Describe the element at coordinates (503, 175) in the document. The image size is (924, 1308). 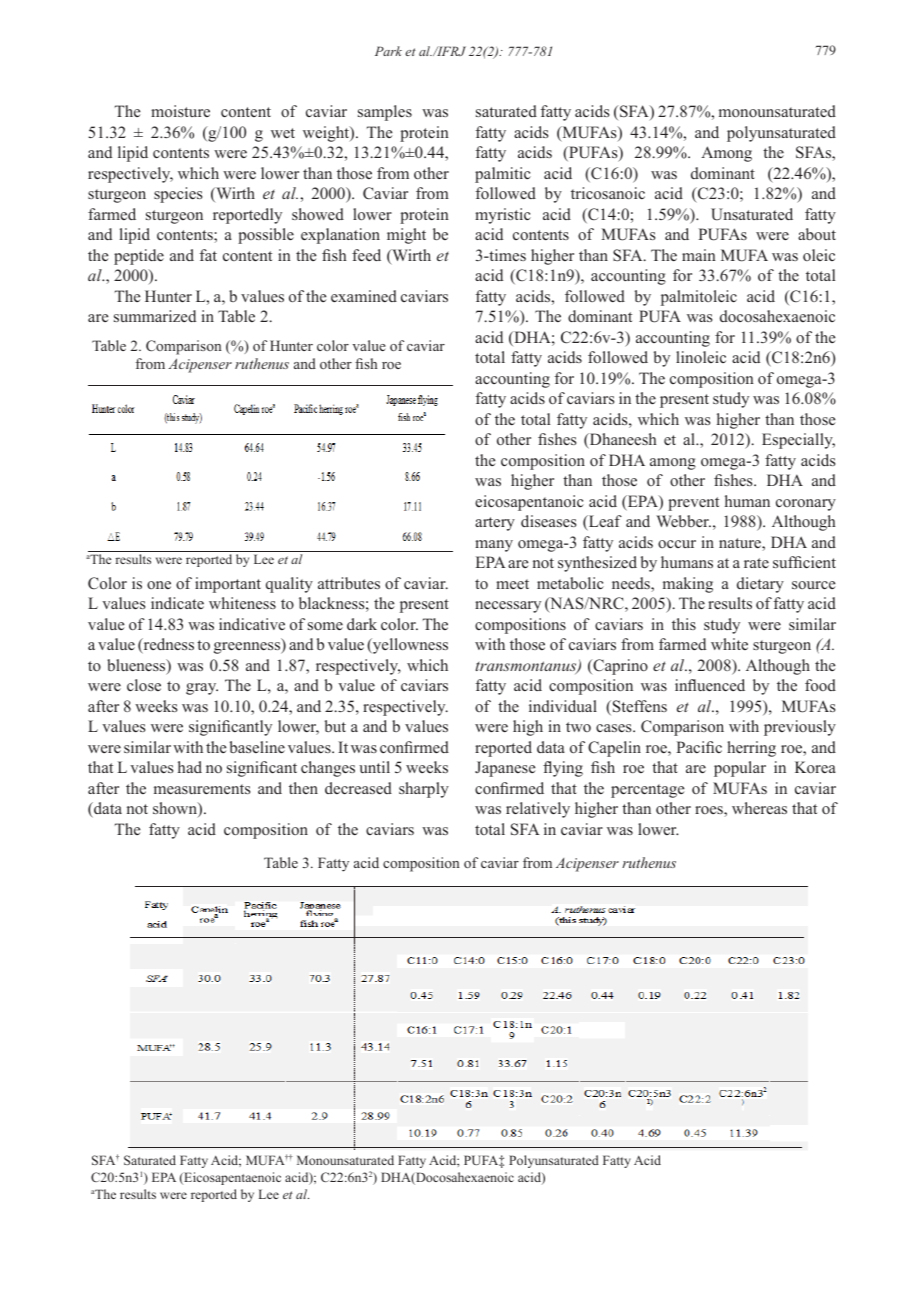
I see `palmitic` at that location.
